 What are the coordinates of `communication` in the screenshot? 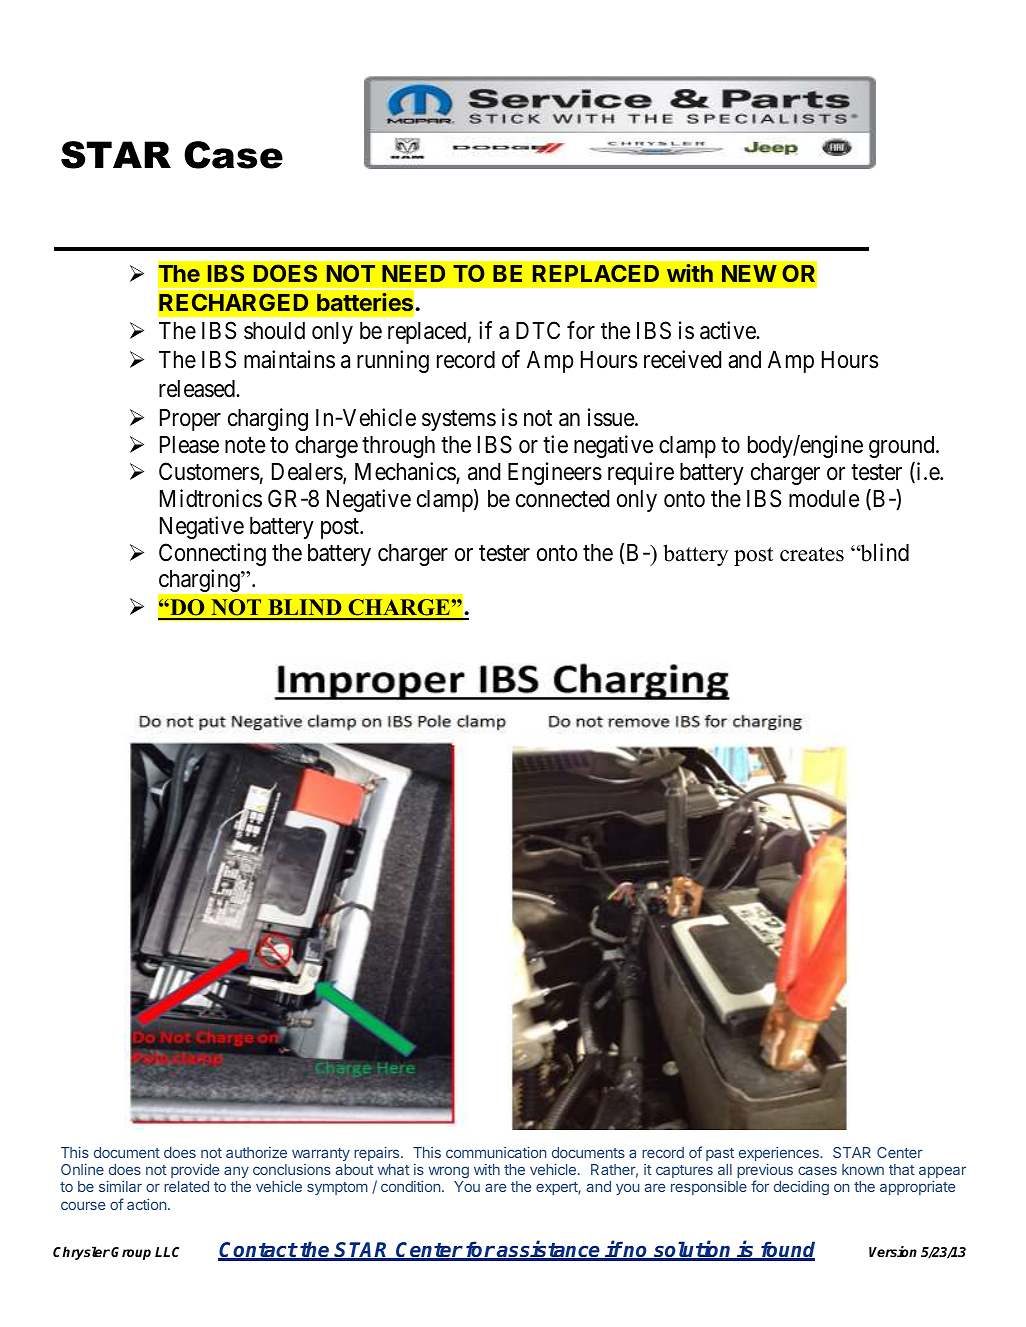 It's located at (496, 1152).
